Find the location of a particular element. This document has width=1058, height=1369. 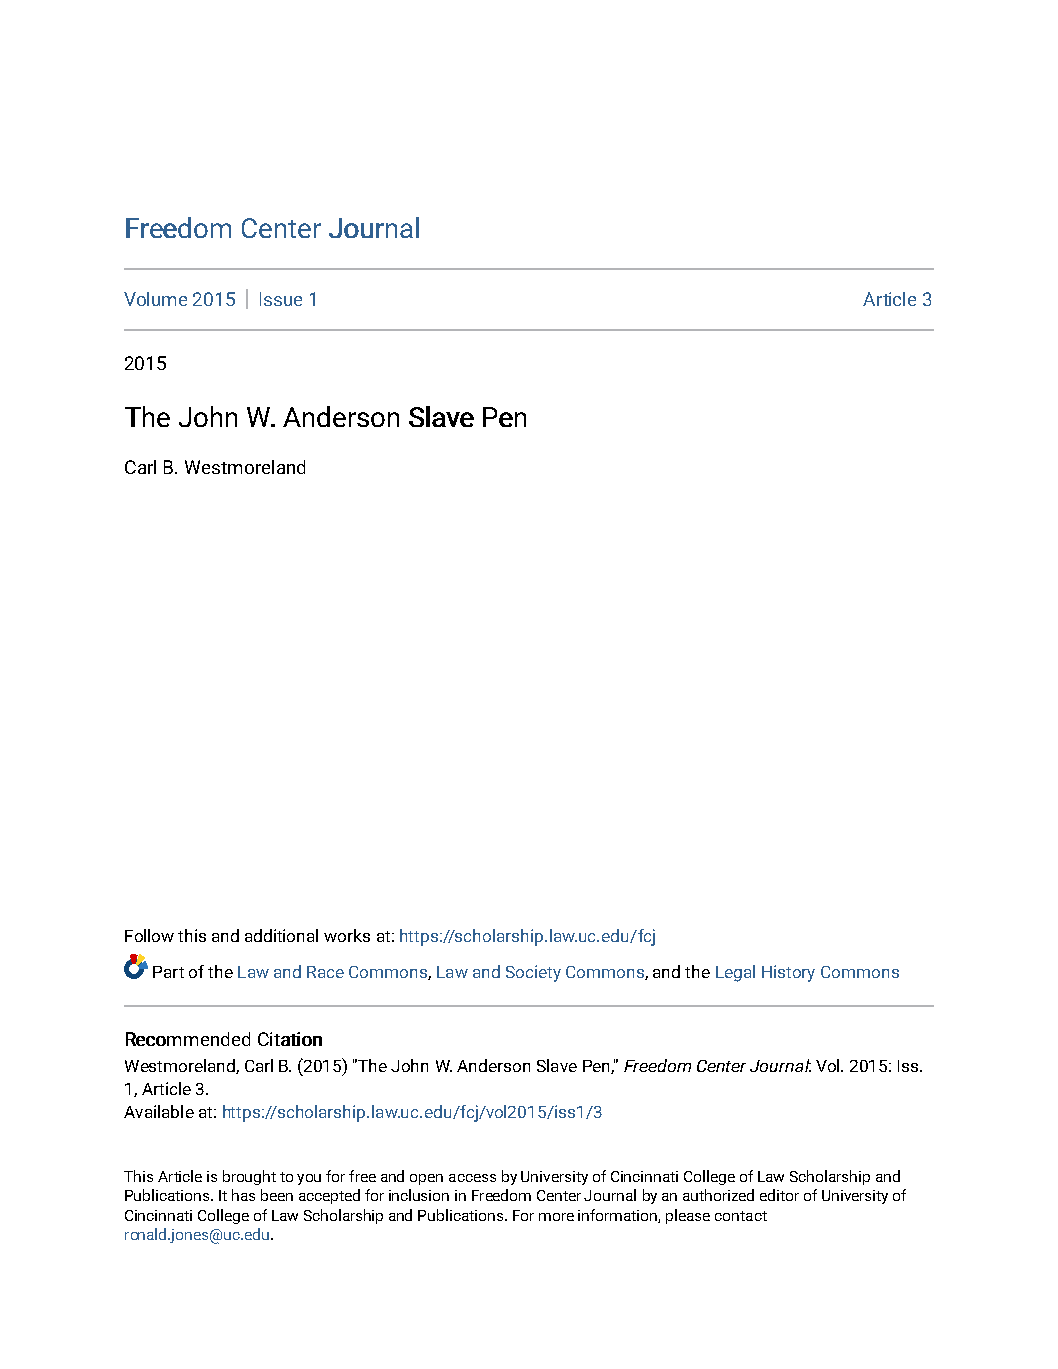

additional is located at coordinates (281, 935).
